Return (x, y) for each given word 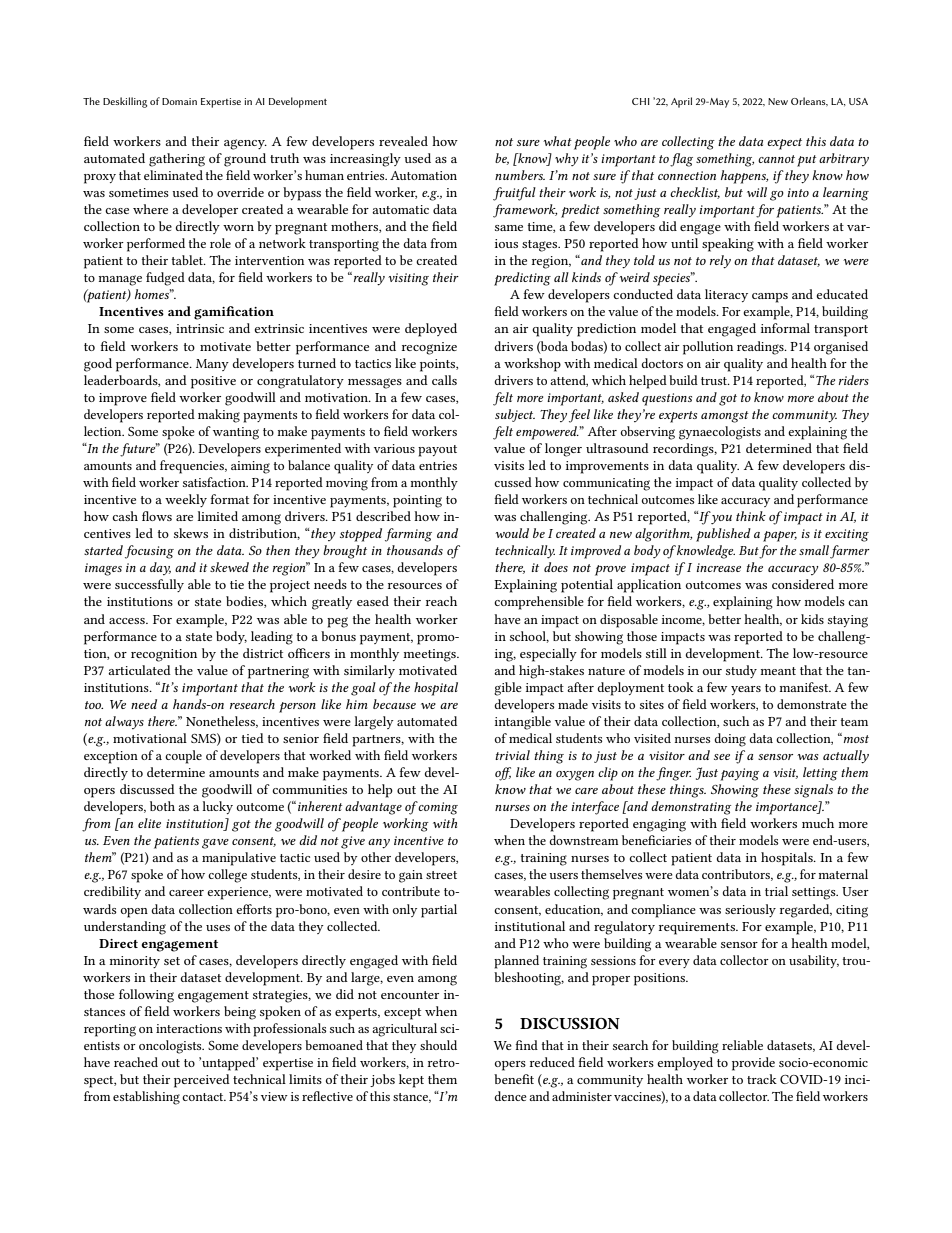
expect (784, 144)
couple (183, 757)
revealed (403, 141)
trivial (512, 755)
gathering (177, 160)
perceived (202, 1081)
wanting (236, 433)
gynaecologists (720, 433)
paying (739, 774)
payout (437, 451)
